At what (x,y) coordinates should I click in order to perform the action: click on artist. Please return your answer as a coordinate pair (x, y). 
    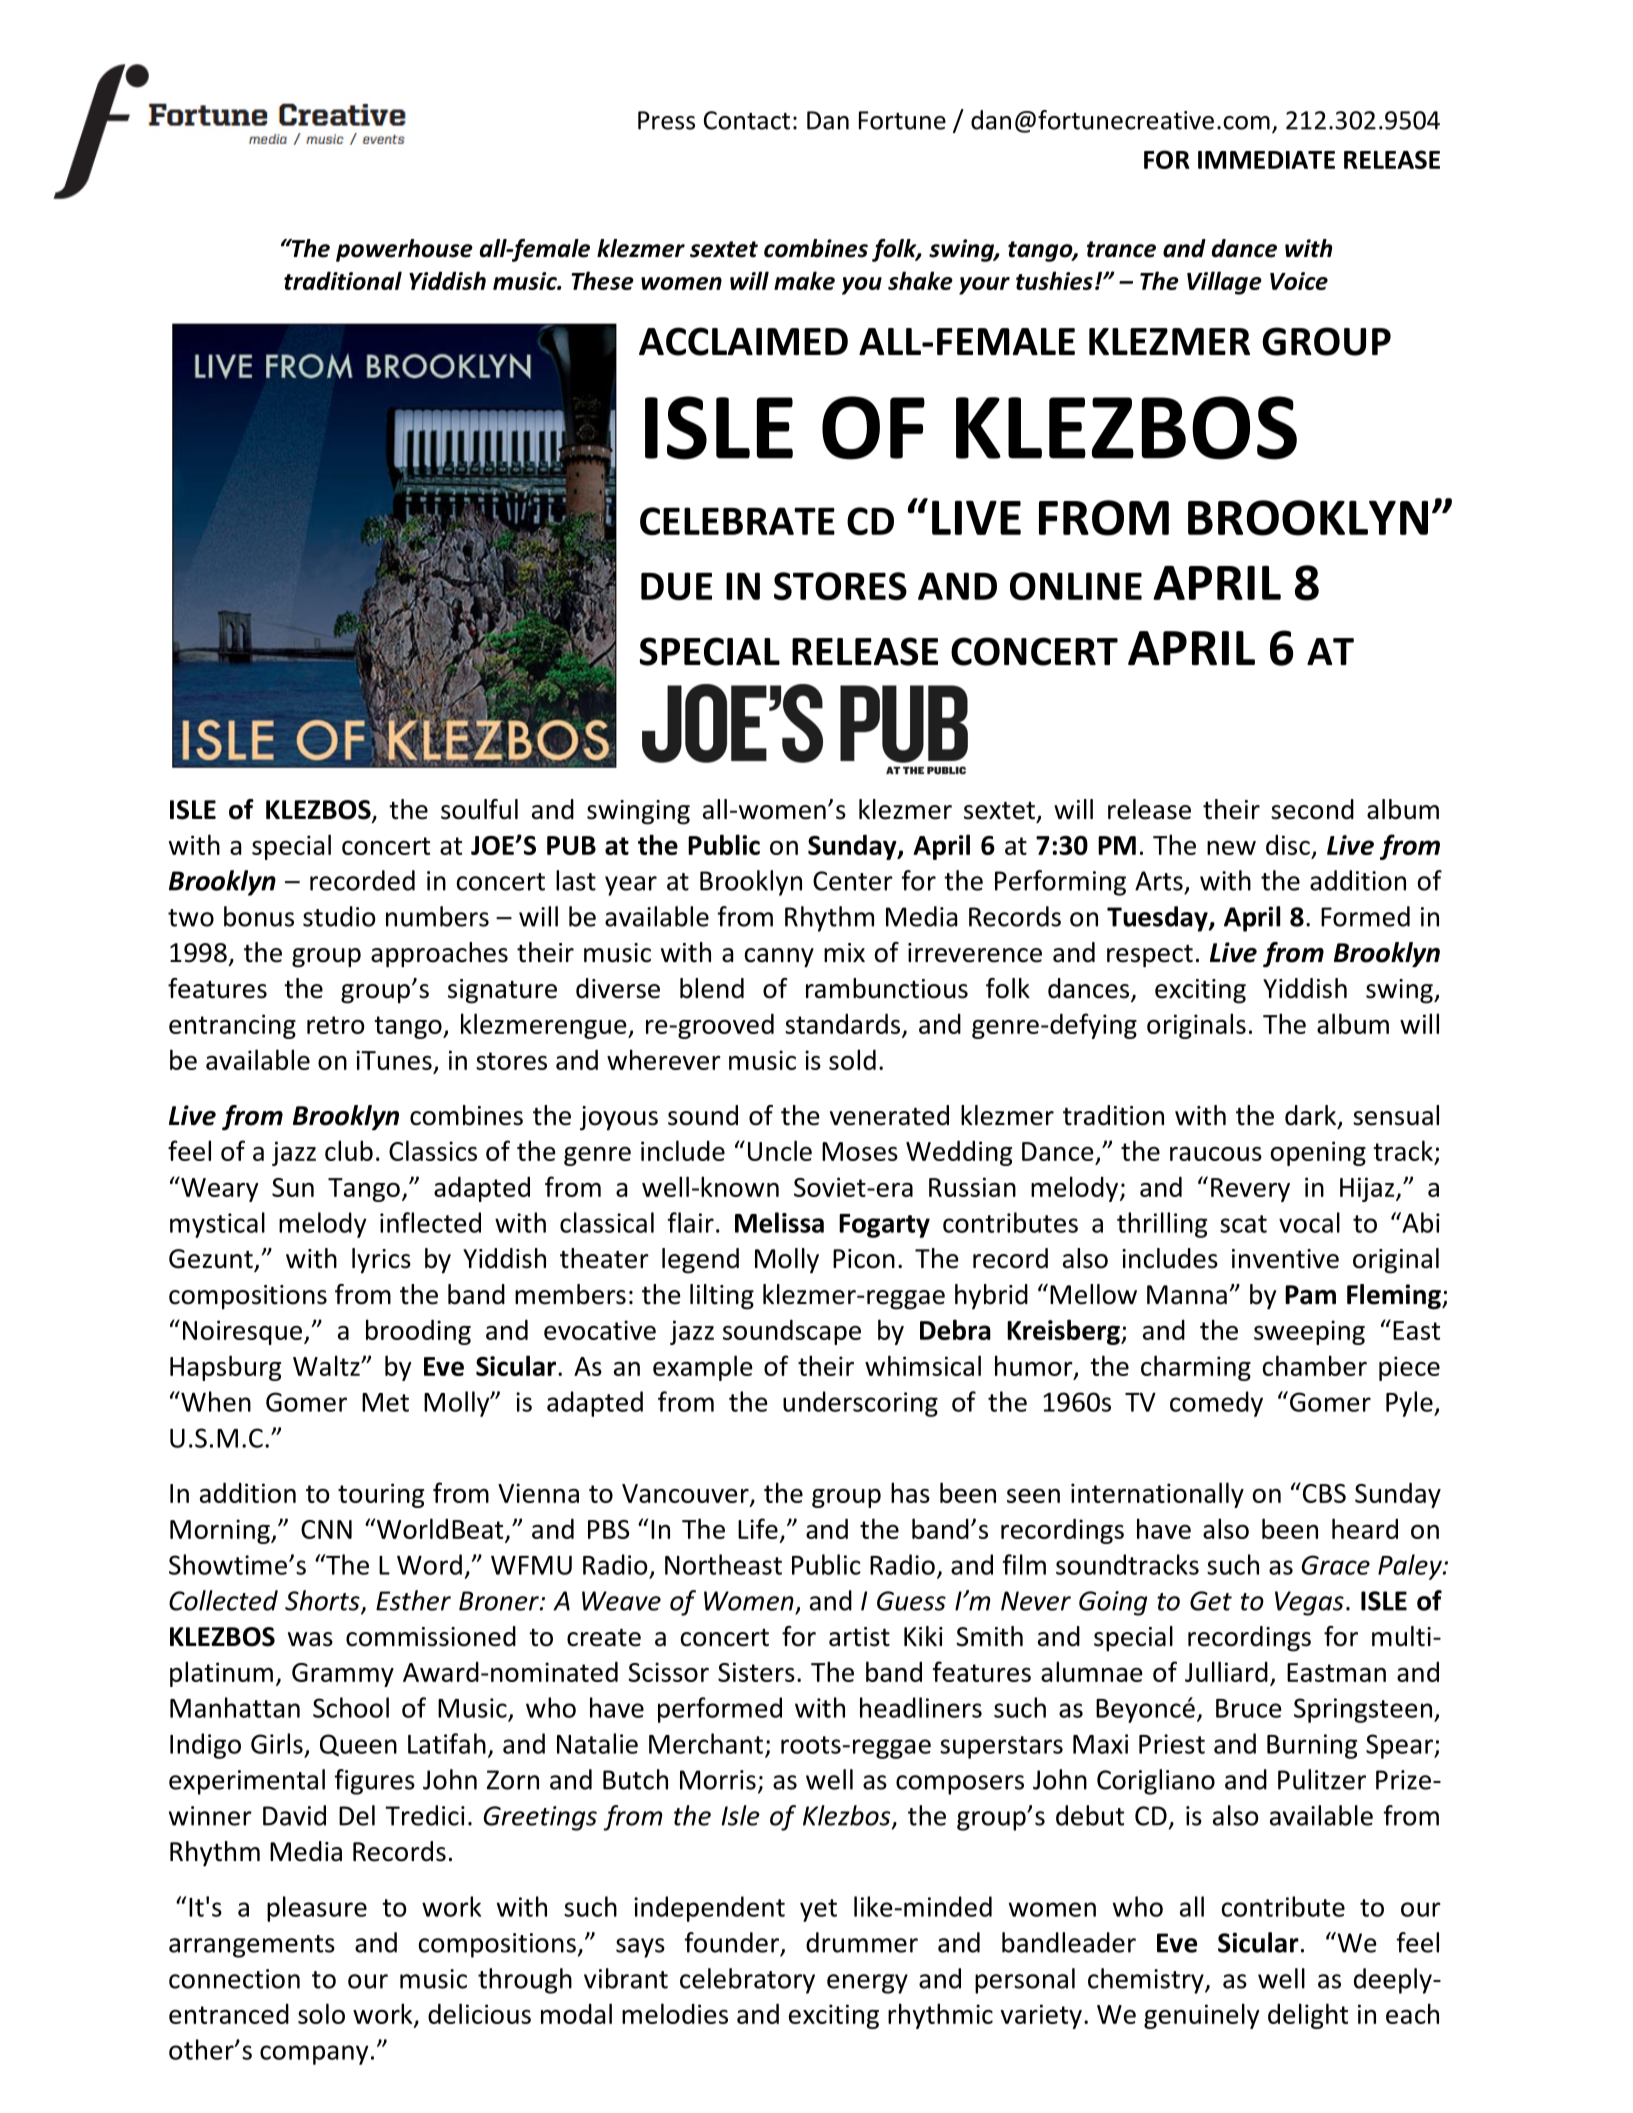
    Looking at the image, I should click on (859, 1637).
